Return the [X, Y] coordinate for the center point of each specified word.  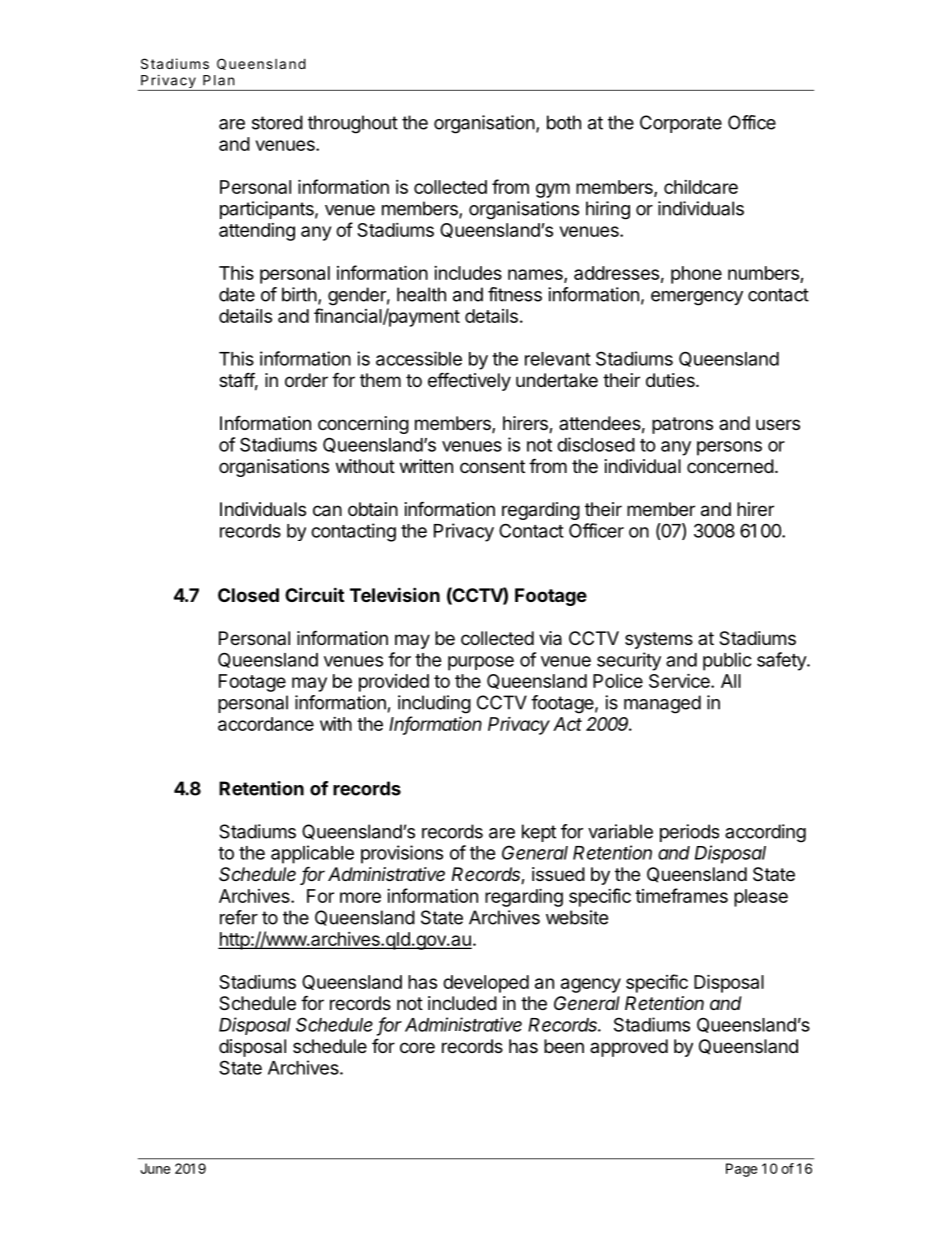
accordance [266, 724]
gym [553, 190]
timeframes [681, 895]
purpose [481, 663]
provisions [402, 854]
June [155, 1168]
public [727, 661]
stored [277, 122]
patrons [682, 425]
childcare [701, 187]
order [306, 380]
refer [239, 917]
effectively [469, 381]
